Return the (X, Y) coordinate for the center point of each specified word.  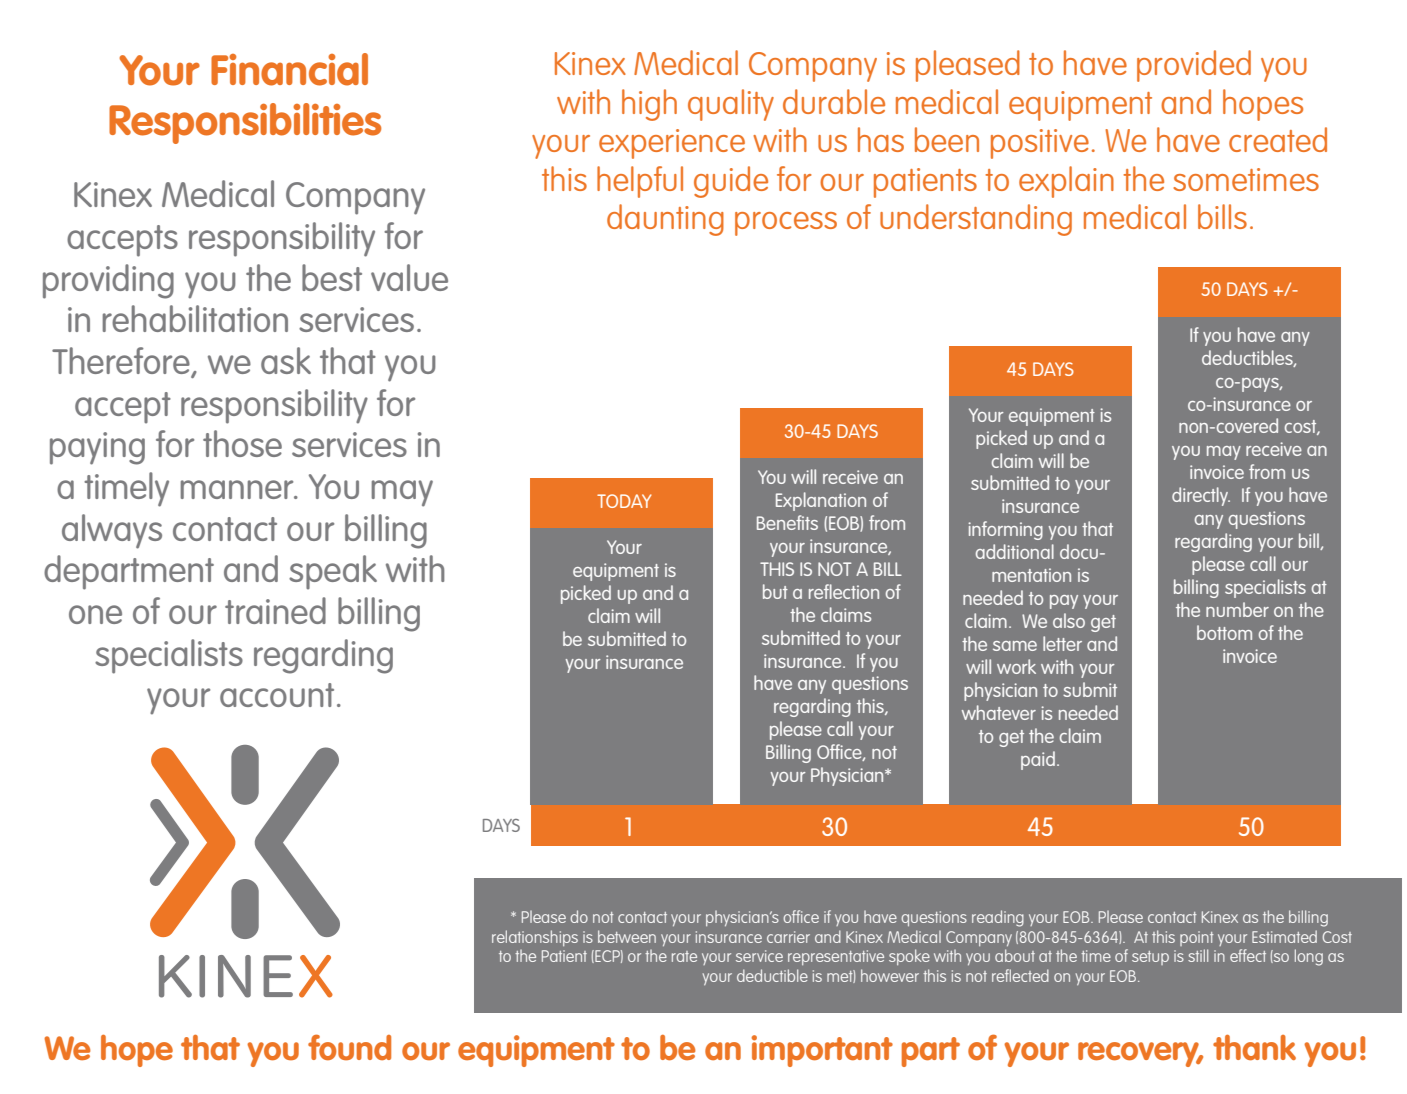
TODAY (624, 501)
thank (1254, 1048)
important (822, 1051)
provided (1194, 66)
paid (1038, 760)
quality (731, 105)
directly (1201, 496)
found (349, 1047)
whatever (999, 712)
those (242, 443)
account (277, 695)
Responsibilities (245, 123)
